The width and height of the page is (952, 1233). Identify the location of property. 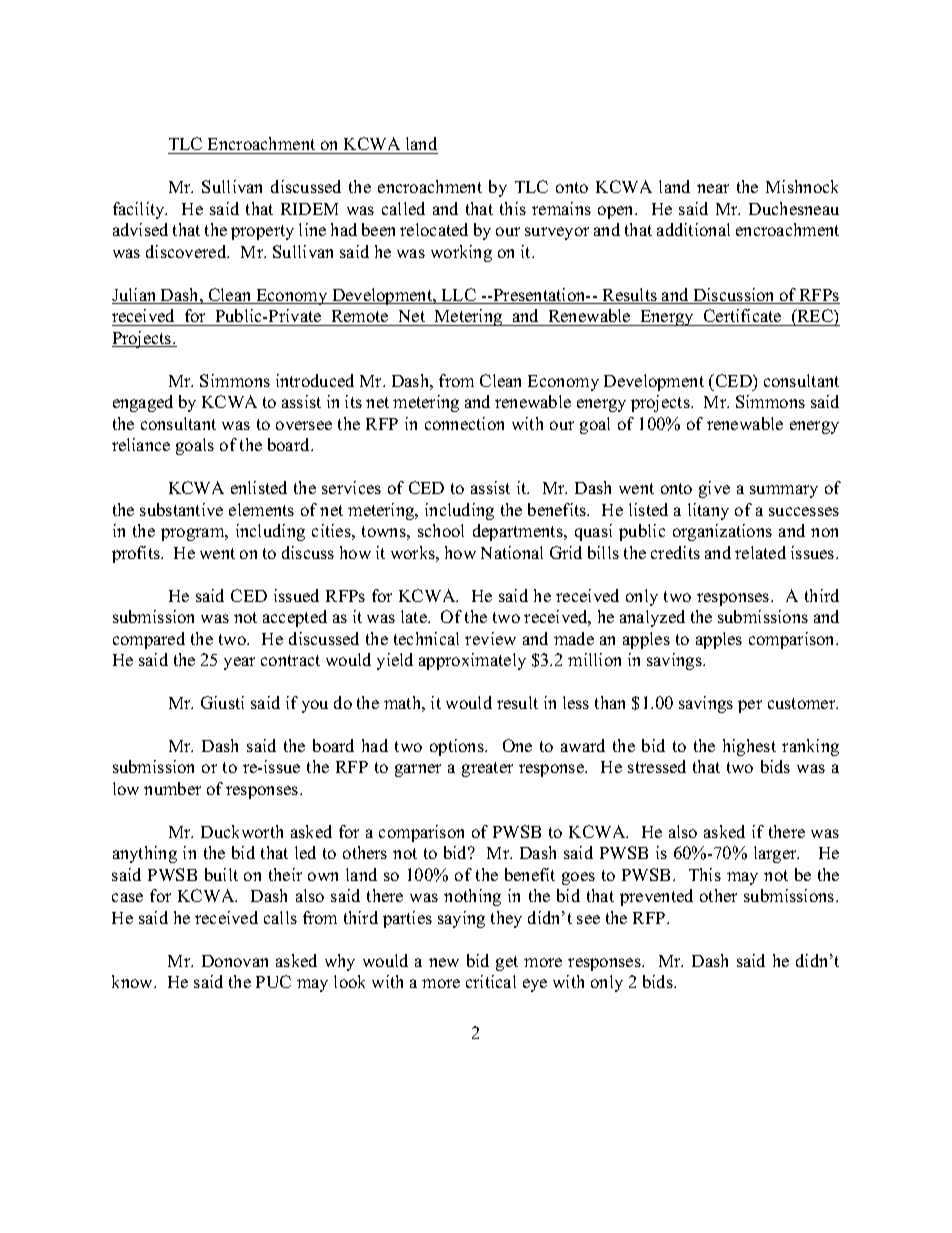
(262, 232).
